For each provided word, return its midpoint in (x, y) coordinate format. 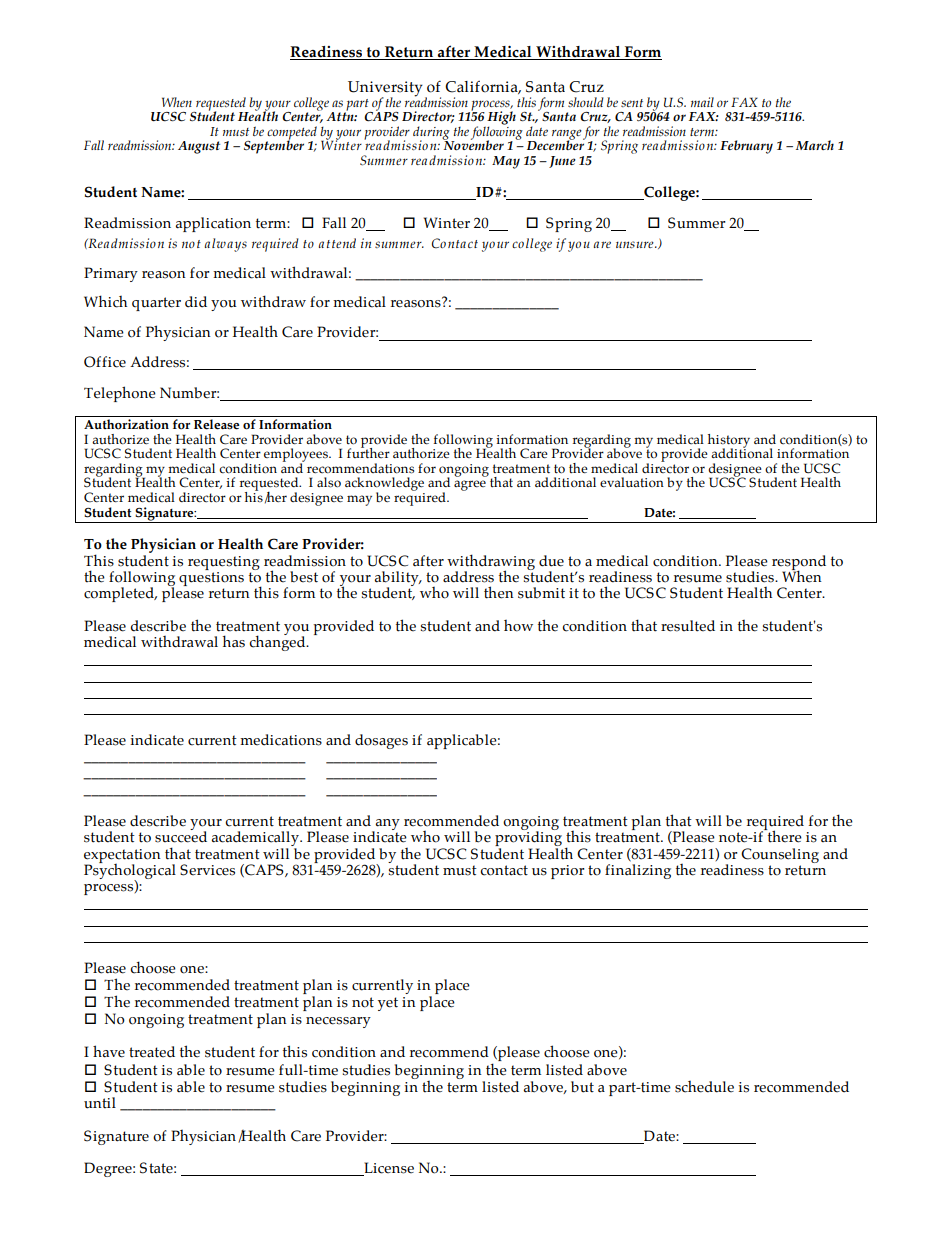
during (432, 134)
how (518, 626)
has (234, 641)
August (199, 147)
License (388, 1169)
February (746, 147)
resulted (688, 626)
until (100, 1103)
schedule (704, 1087)
